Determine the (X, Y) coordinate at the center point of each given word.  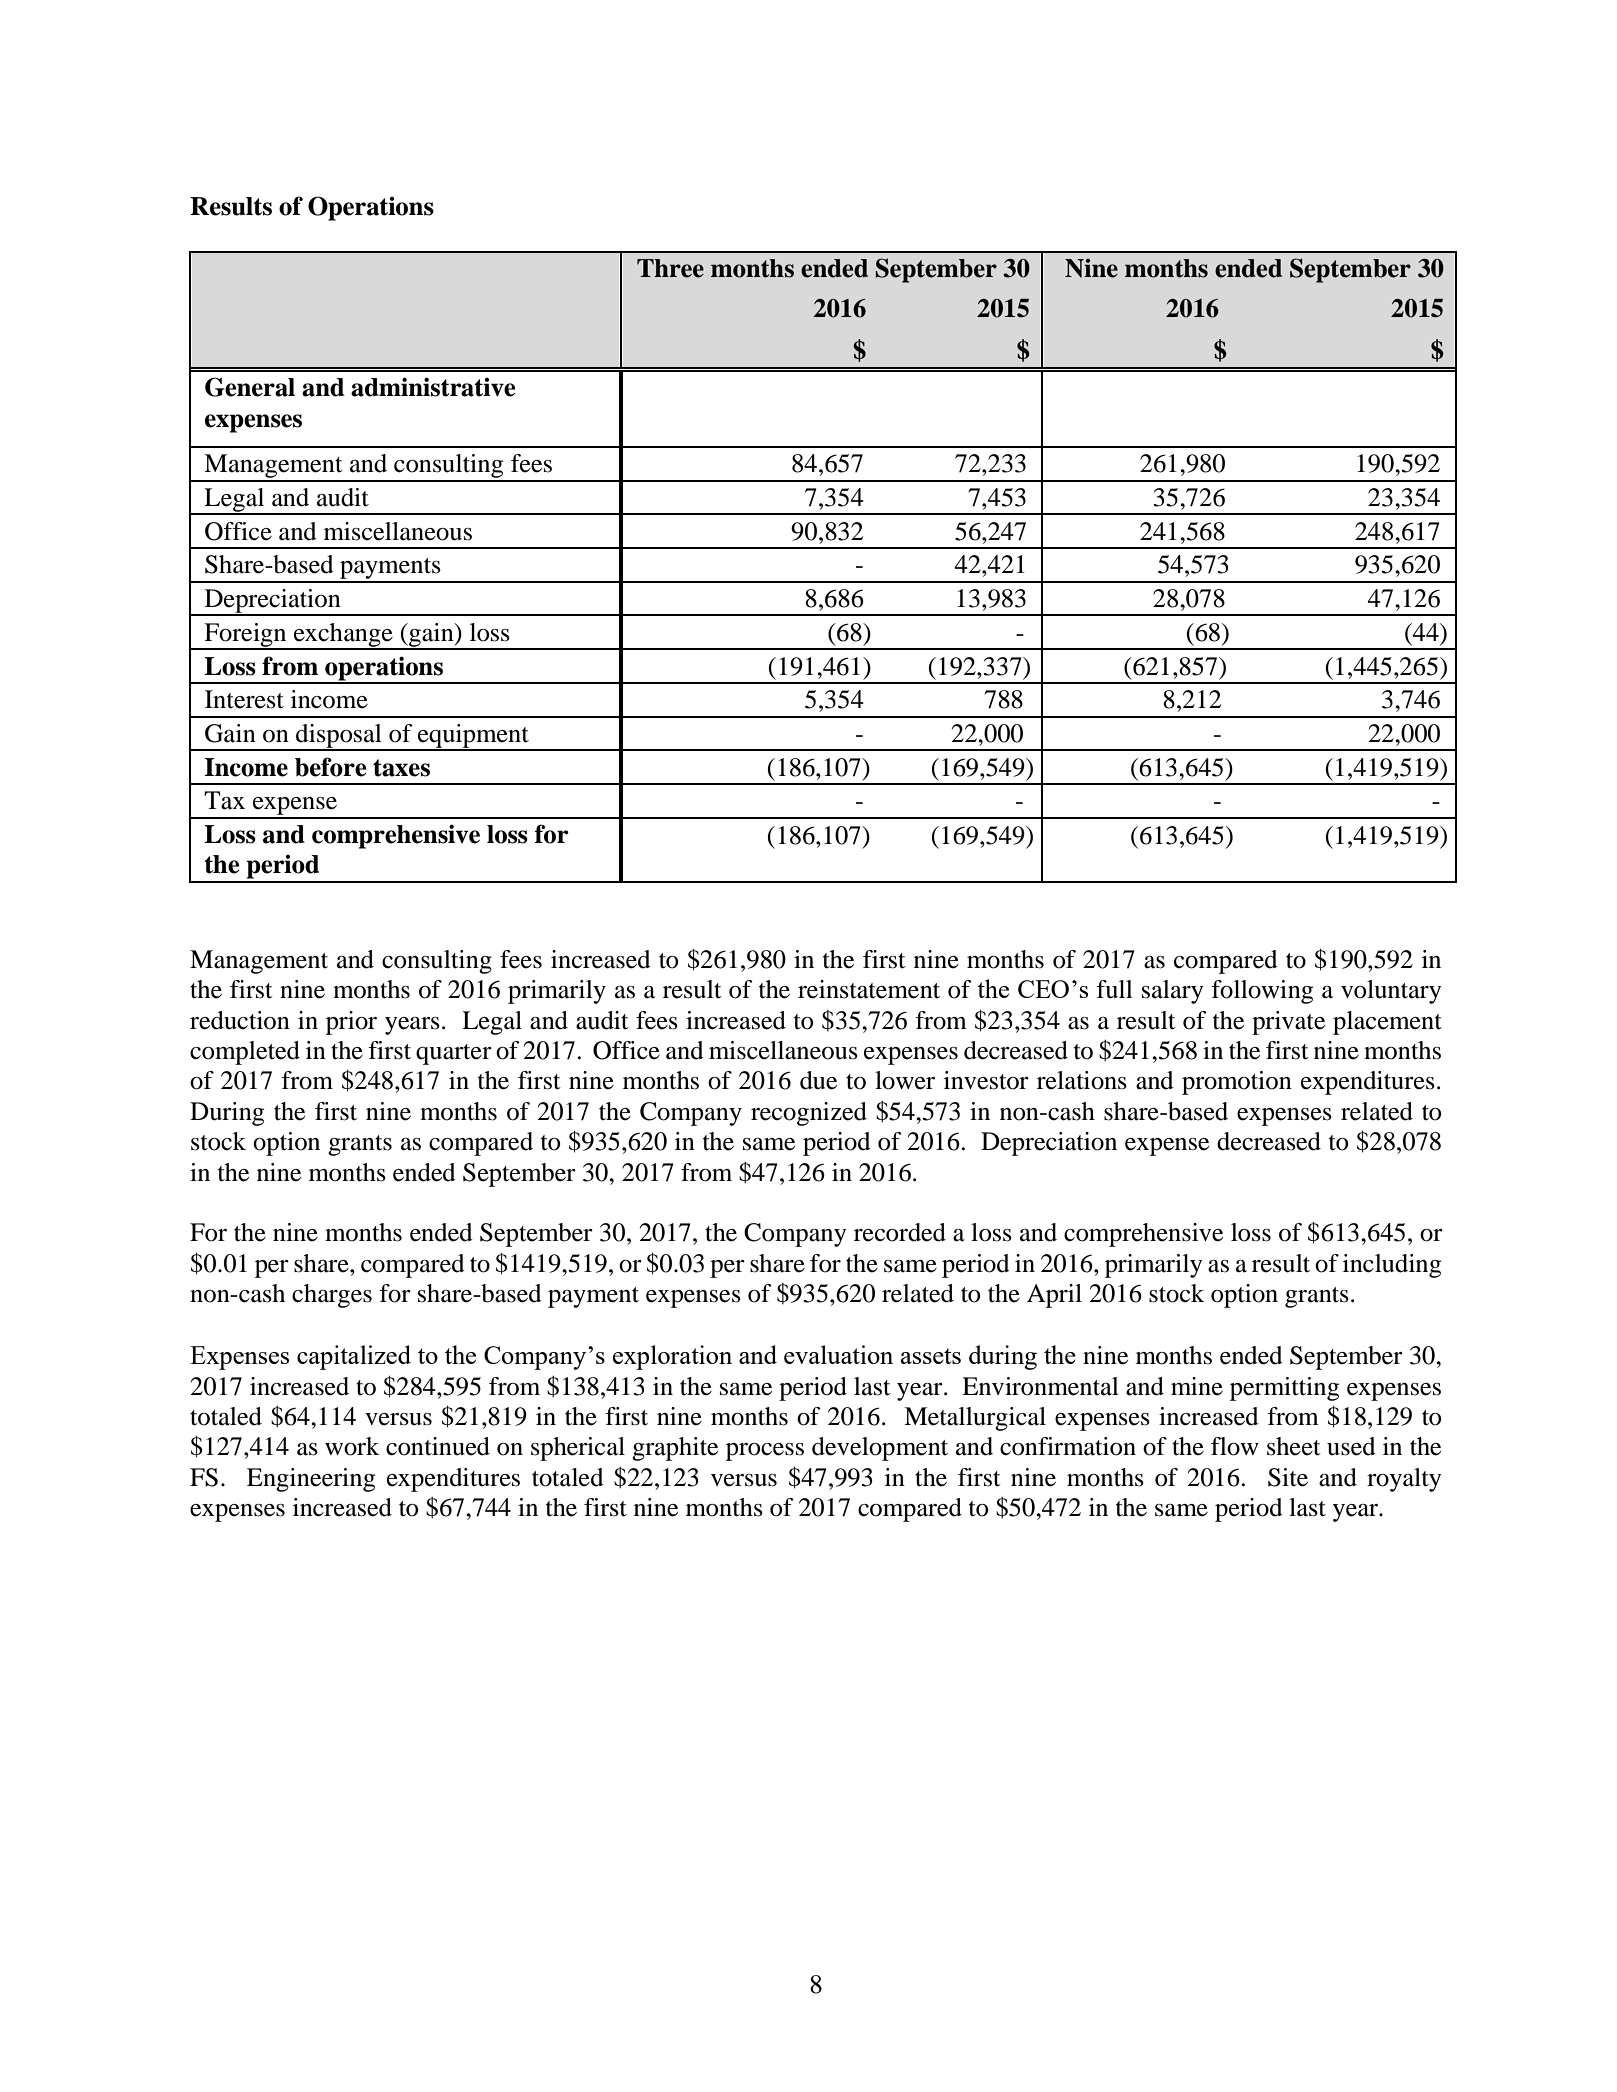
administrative (433, 387)
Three (670, 268)
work (352, 1446)
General (250, 387)
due (818, 1080)
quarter (454, 1054)
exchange (343, 636)
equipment (473, 737)
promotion (1237, 1083)
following (1262, 992)
